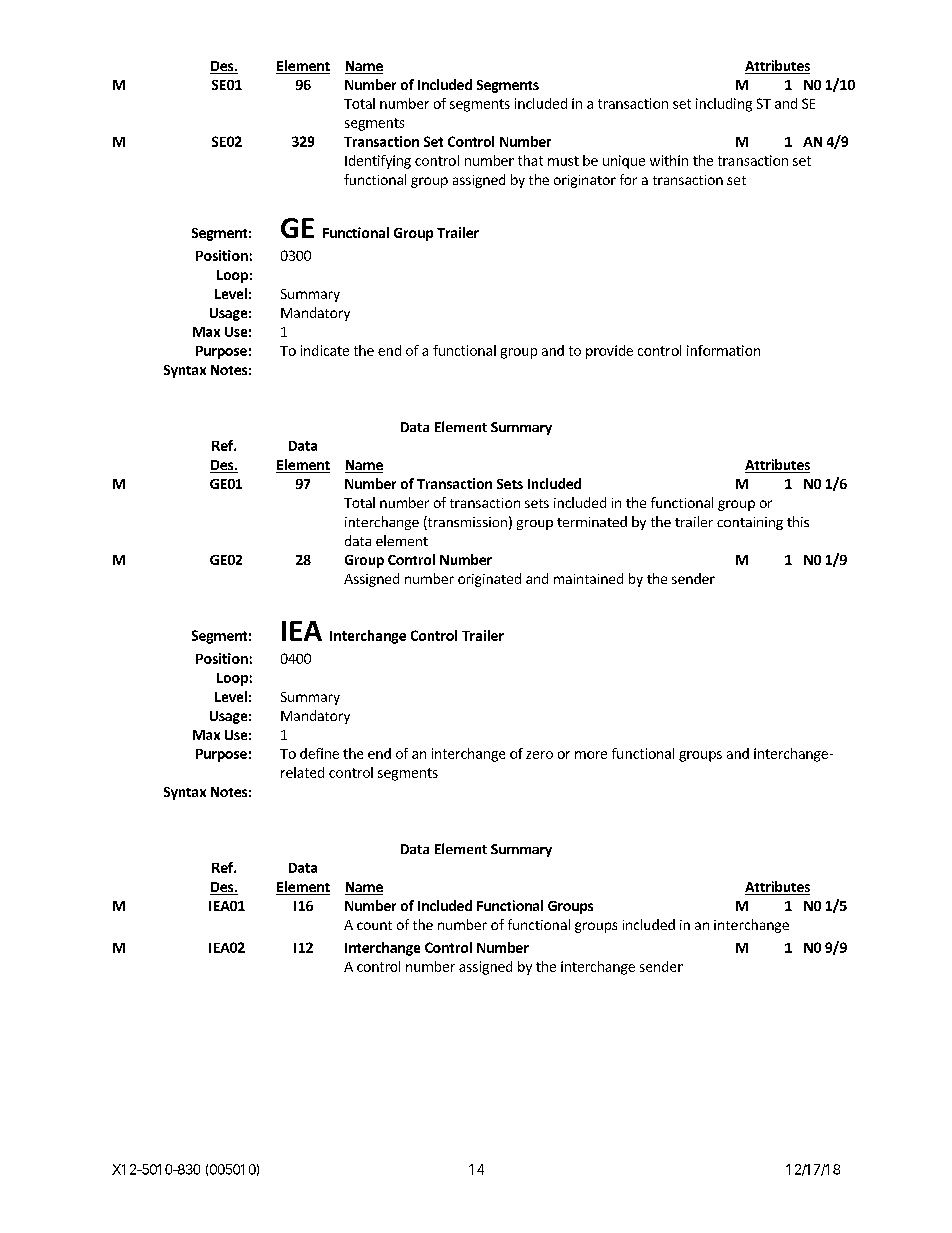 The width and height of the document is (952, 1233). Describe the element at coordinates (592, 521) in the document. I see `terminated` at that location.
